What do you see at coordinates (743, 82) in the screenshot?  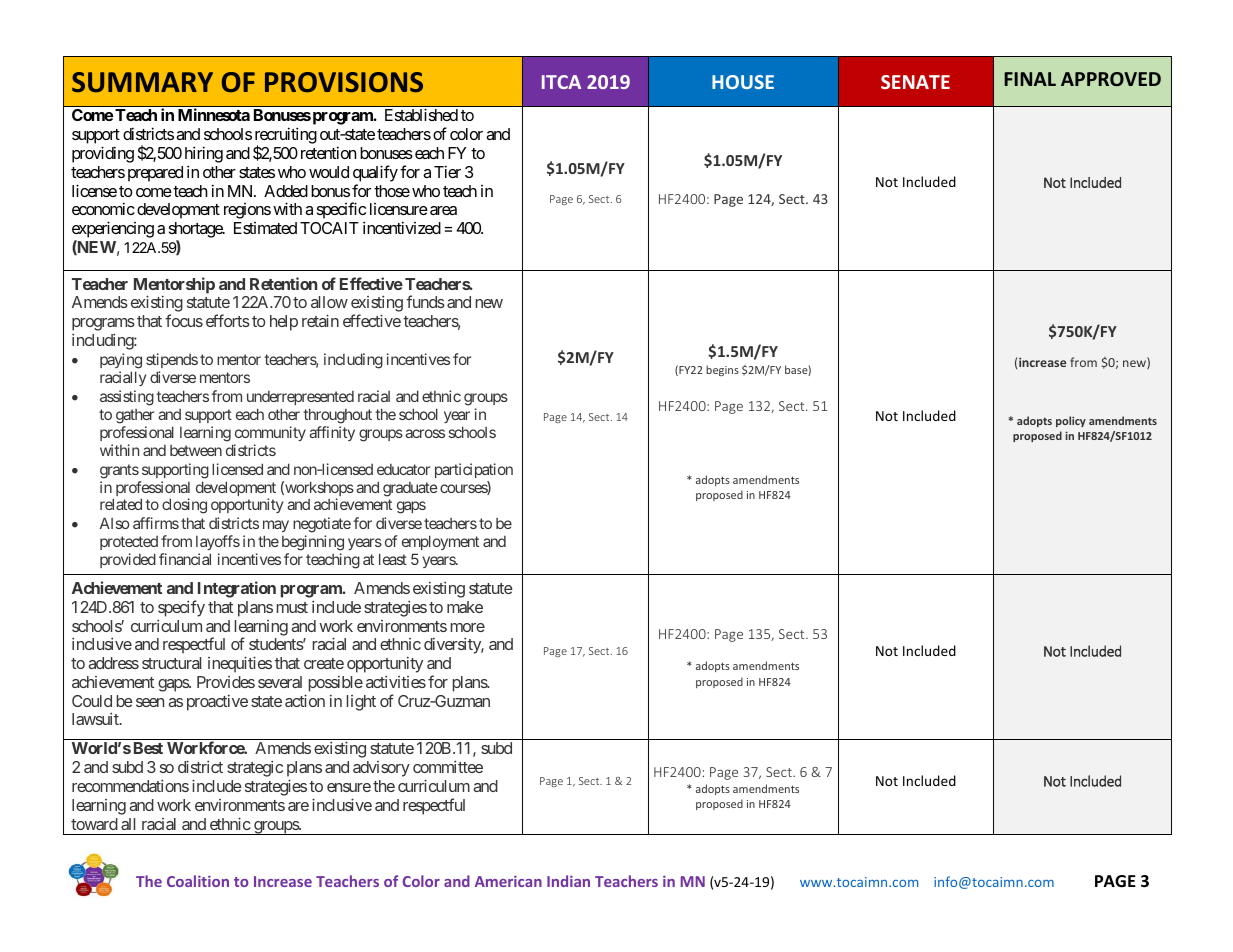 I see `HOUSE` at bounding box center [743, 82].
